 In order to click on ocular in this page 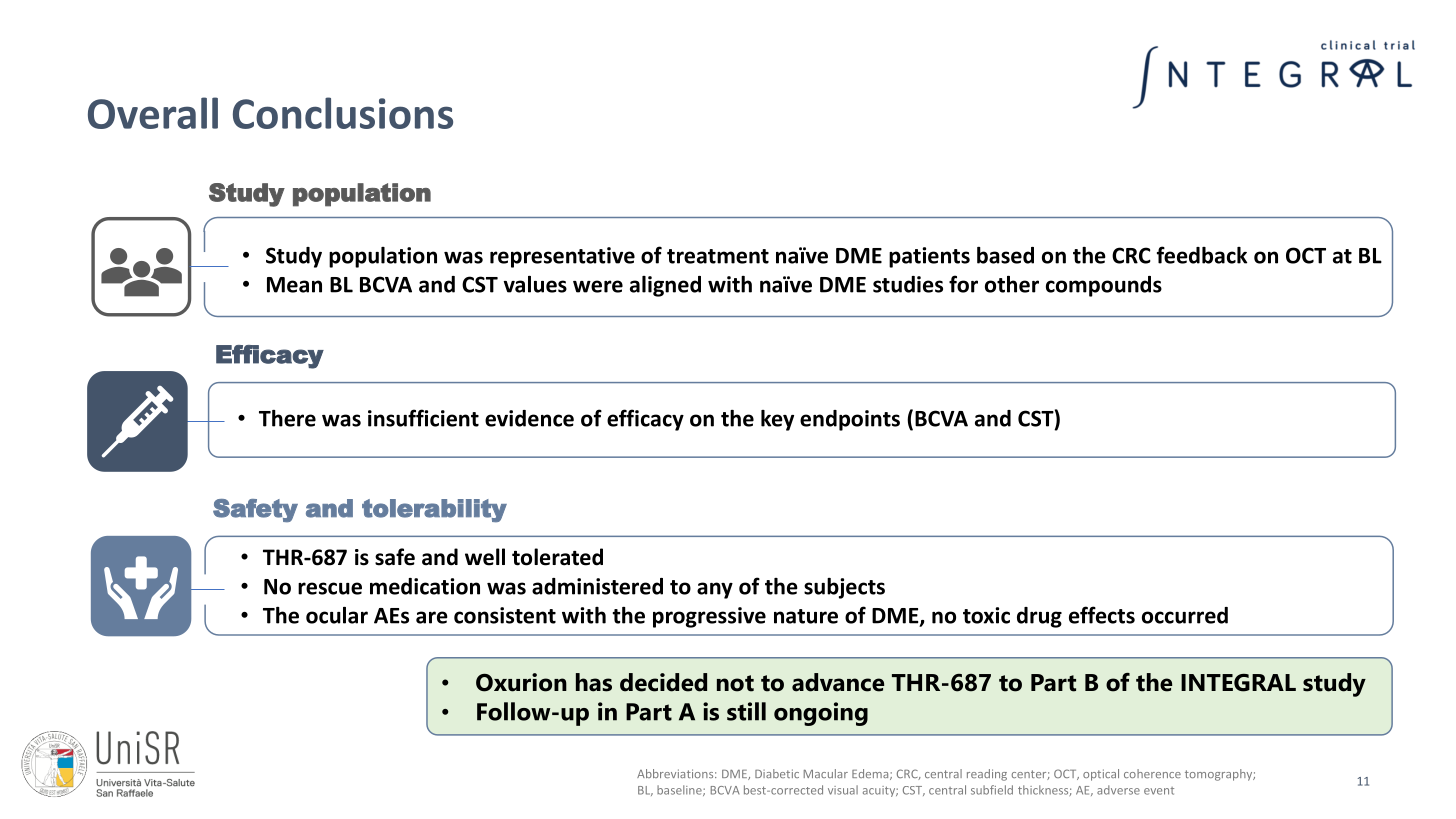, I will do `click(337, 615)`.
